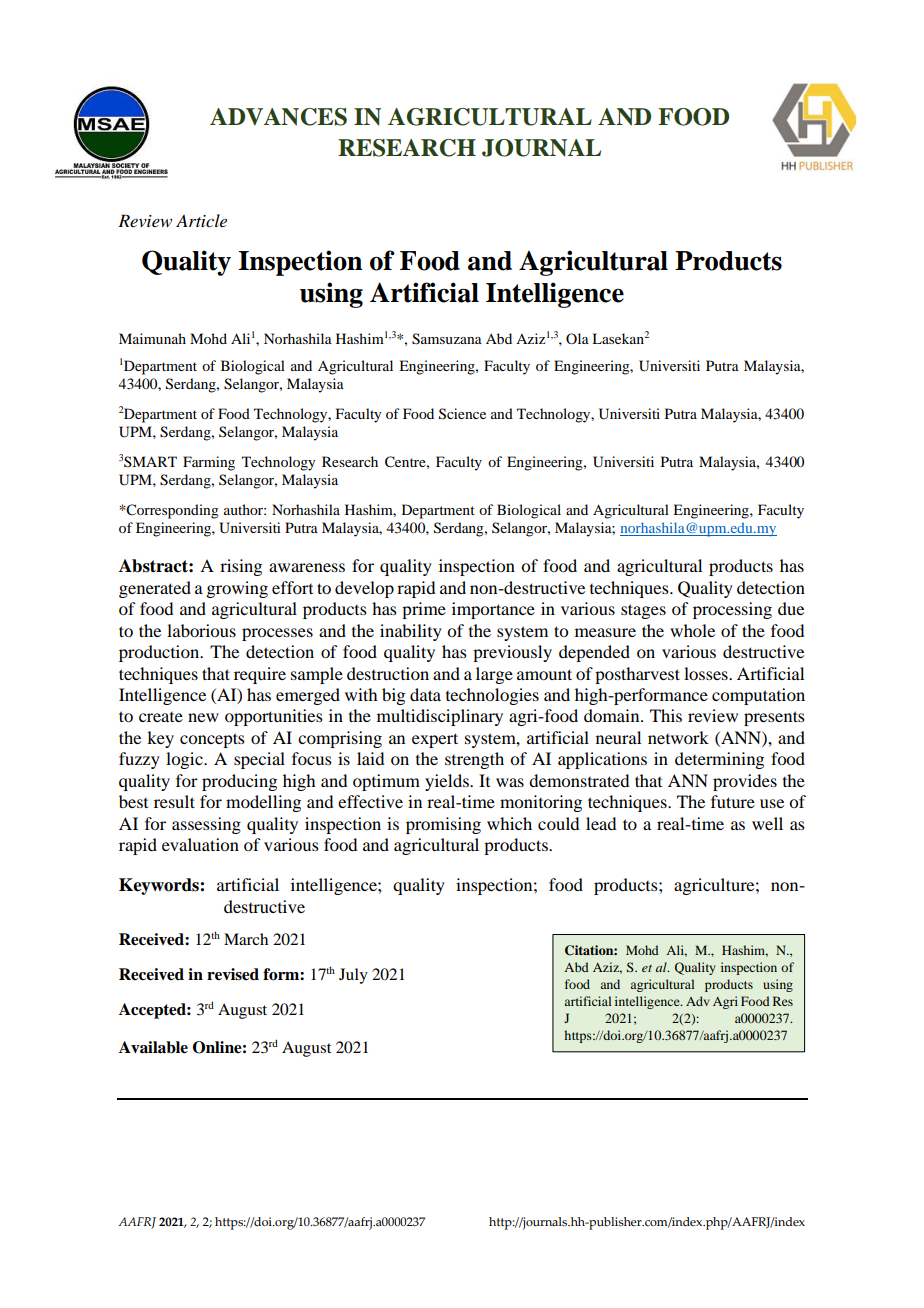 The height and width of the screenshot is (1308, 924). I want to click on revised, so click(233, 974).
